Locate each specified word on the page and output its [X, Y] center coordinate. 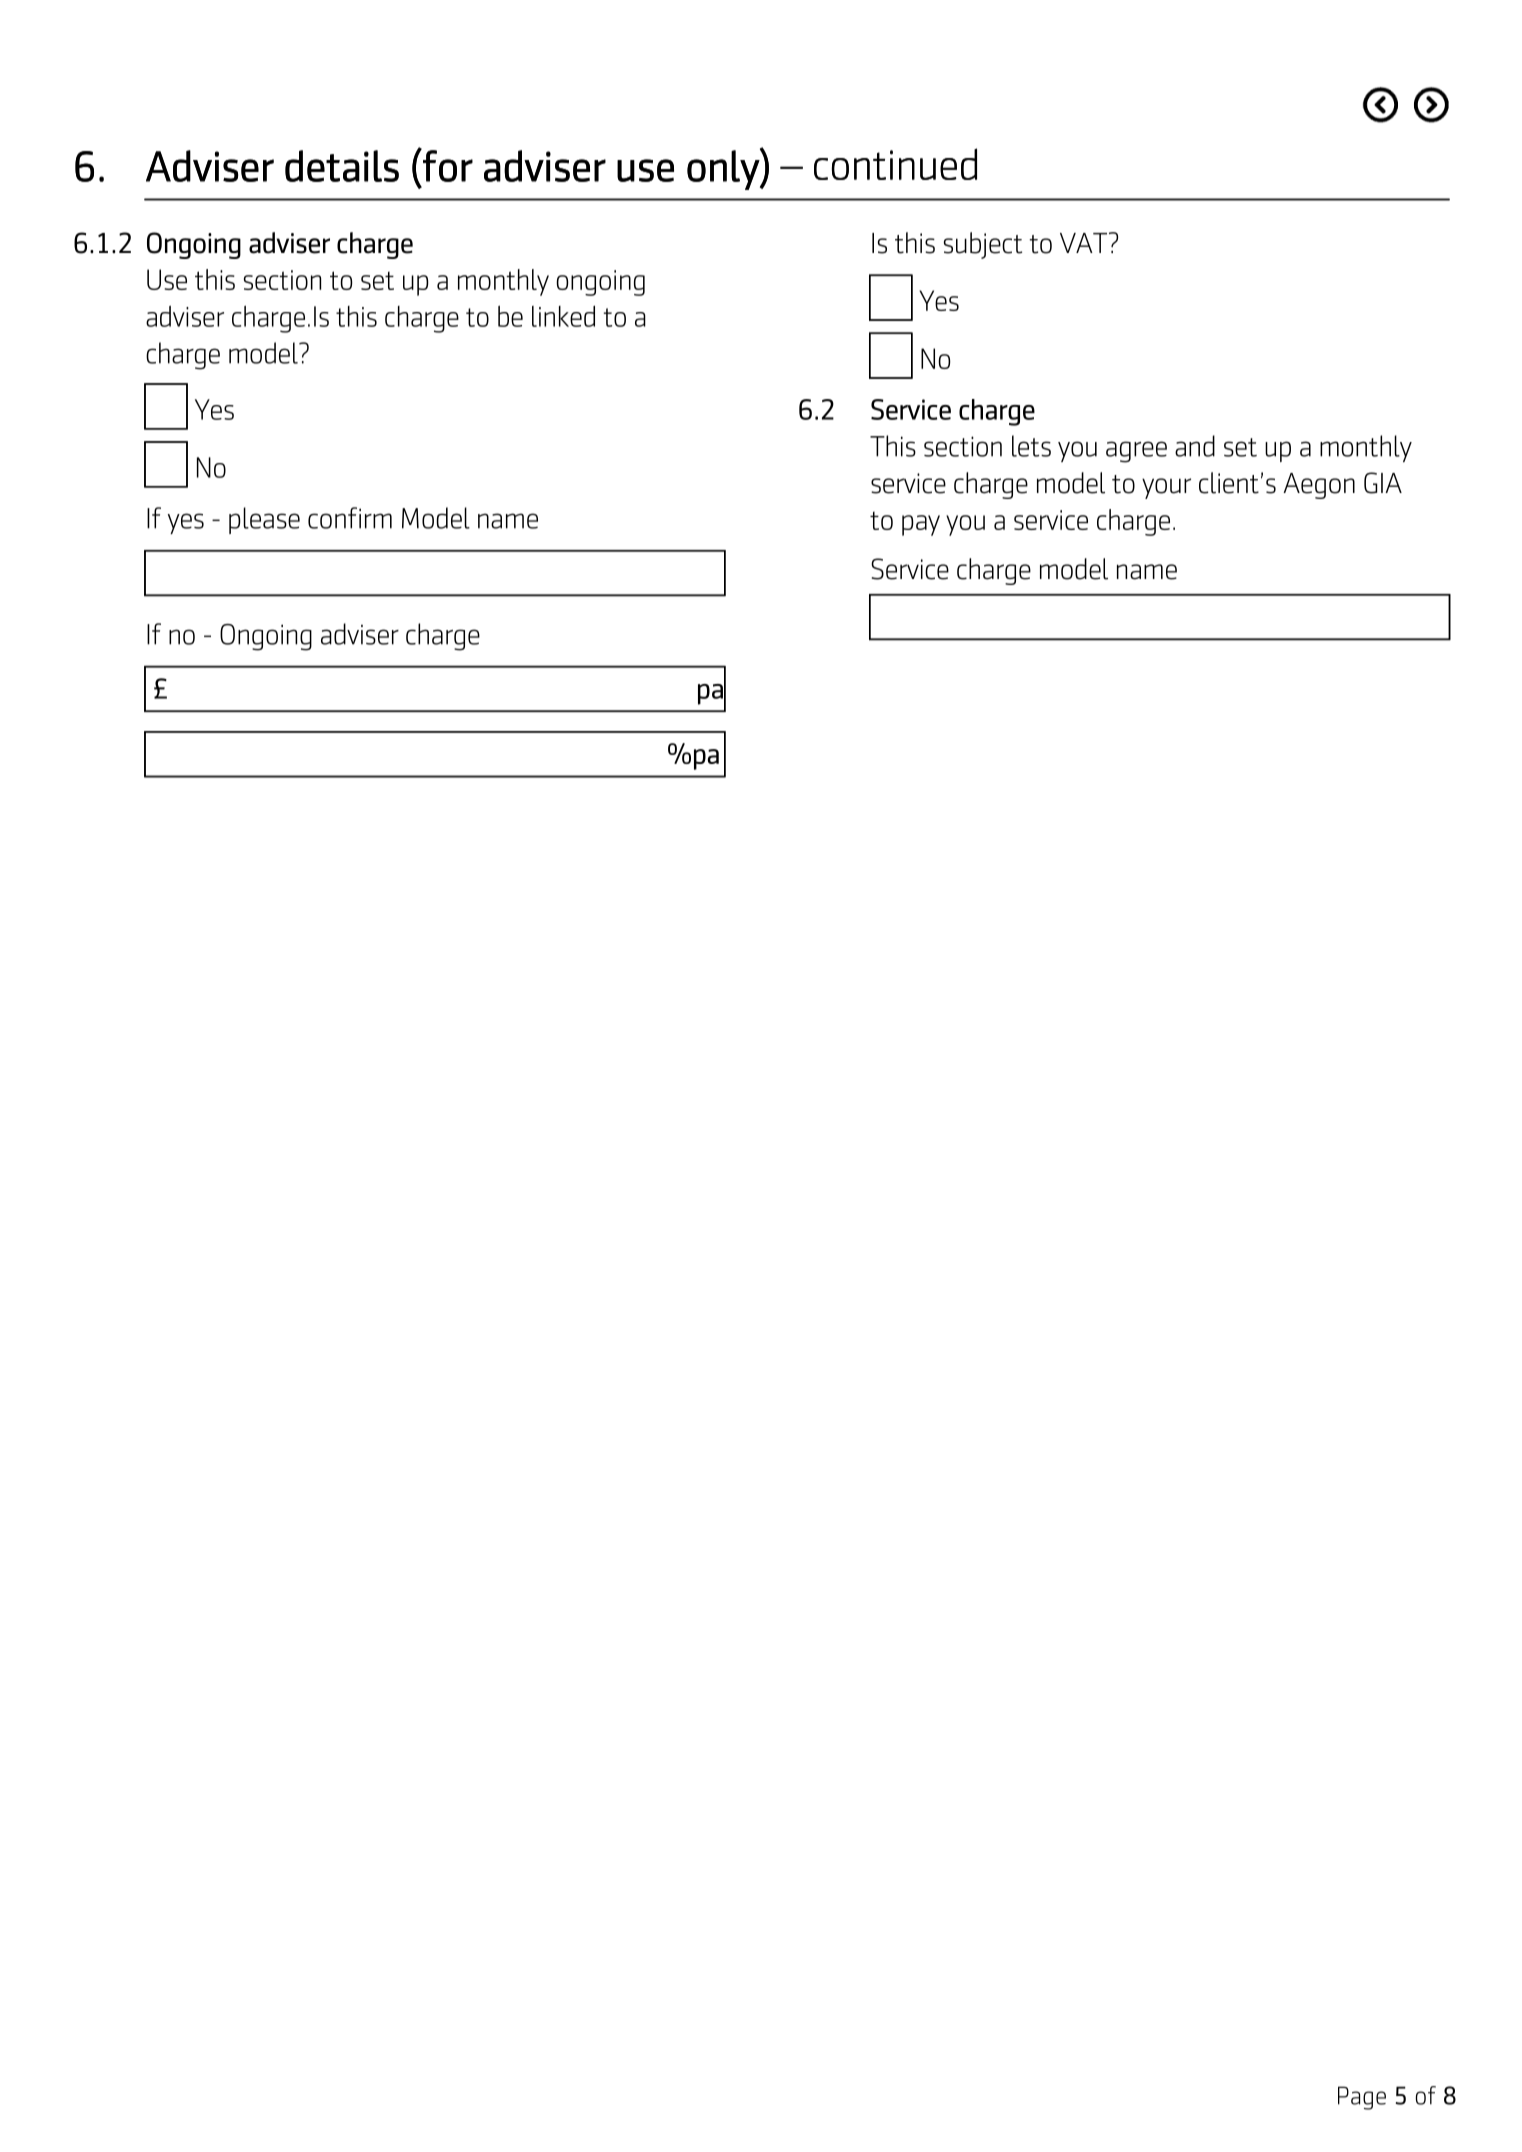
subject [983, 245]
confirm [350, 518]
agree [1136, 452]
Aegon [1319, 486]
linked [563, 316]
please [264, 520]
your [1166, 488]
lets [1031, 446]
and [1195, 446]
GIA [1383, 483]
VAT [1085, 242]
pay [921, 525]
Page [1362, 2098]
